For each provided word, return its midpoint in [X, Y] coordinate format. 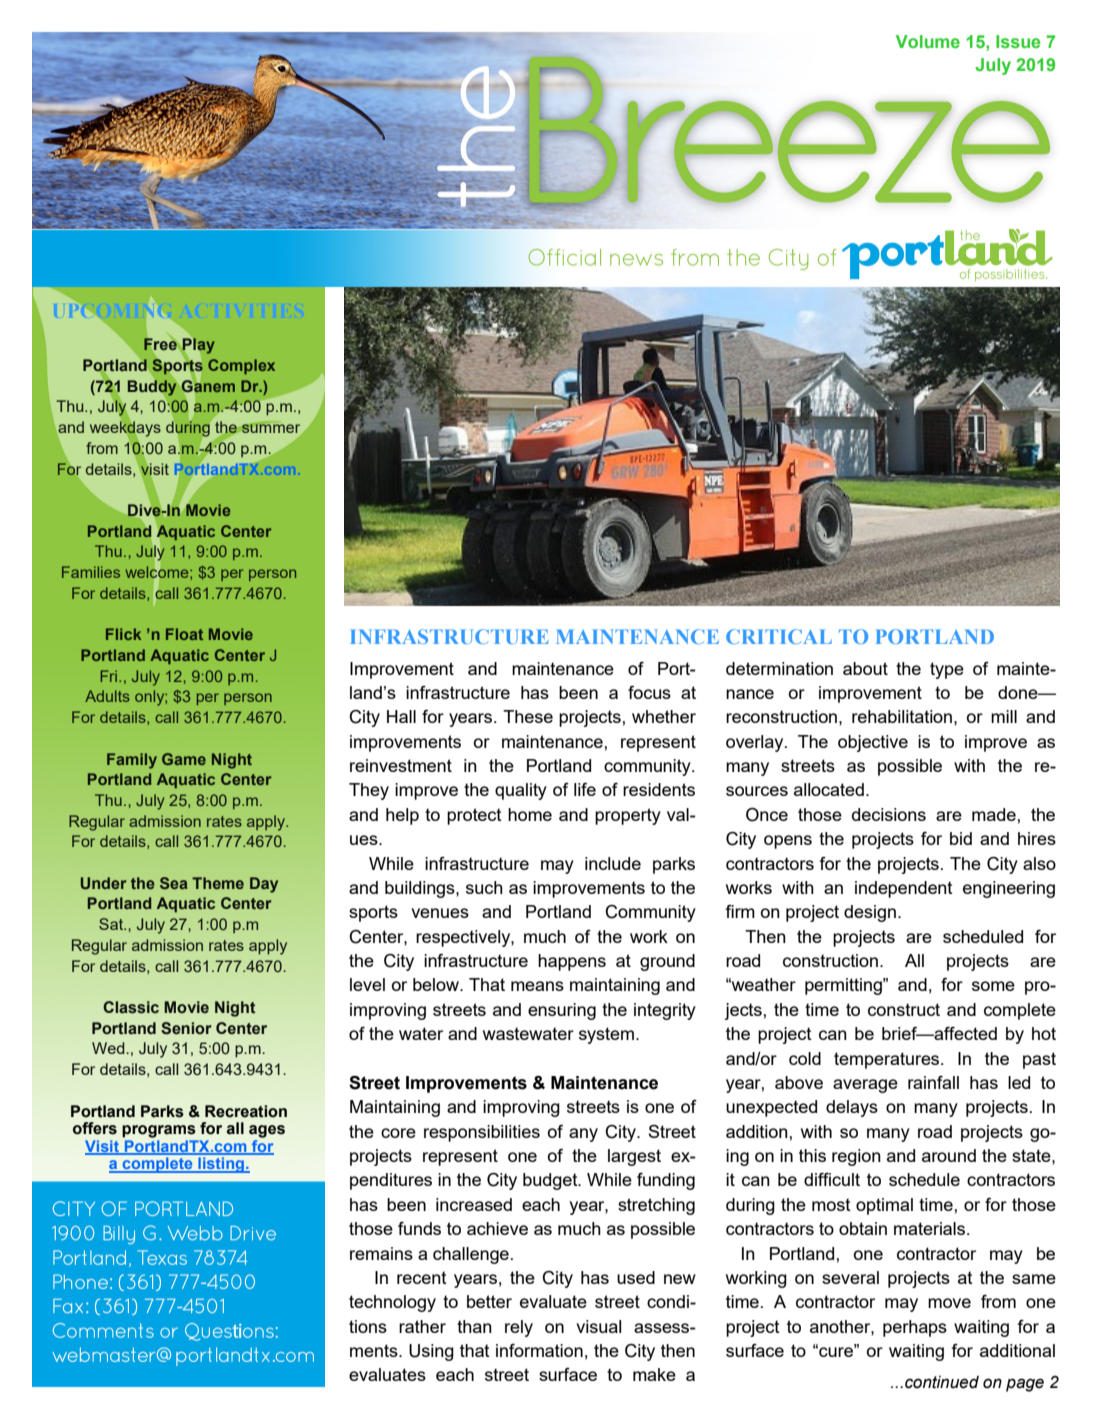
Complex [241, 366]
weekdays [125, 429]
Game [184, 759]
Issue [1018, 41]
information [539, 1350]
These [528, 716]
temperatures [888, 1060]
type [947, 670]
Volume [928, 41]
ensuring [562, 1011]
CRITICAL [779, 636]
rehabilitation [902, 716]
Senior [186, 1028]
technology [392, 1303]
